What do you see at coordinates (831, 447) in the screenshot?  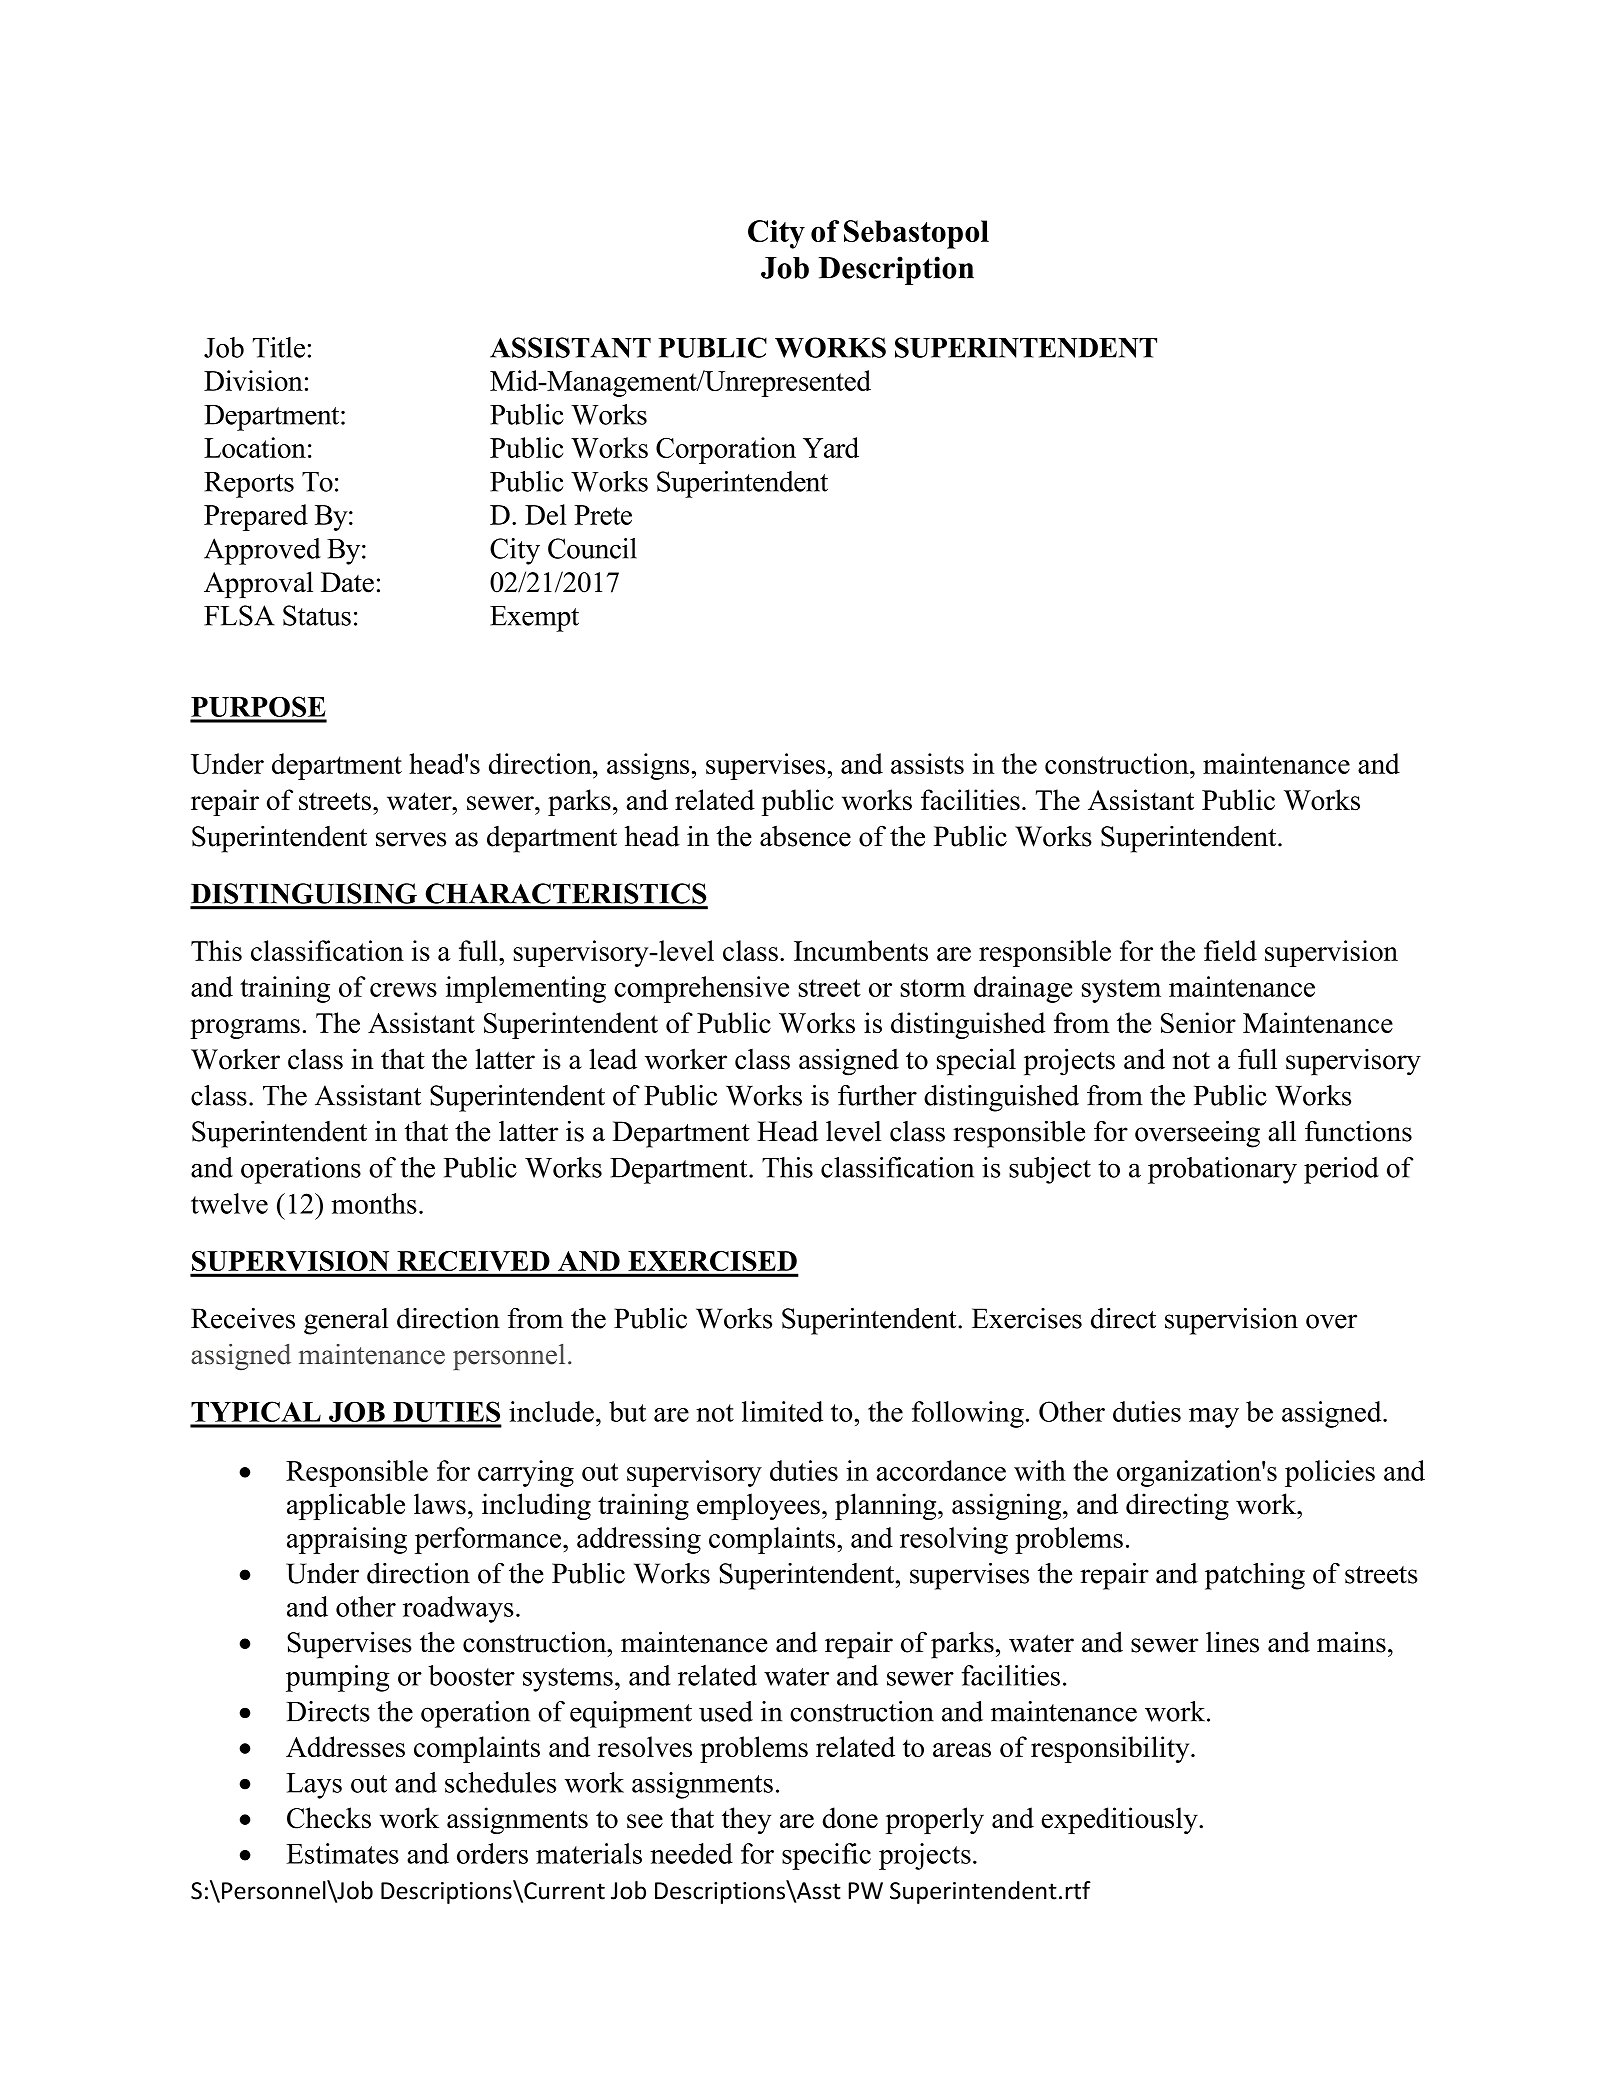 I see `Yard` at bounding box center [831, 447].
